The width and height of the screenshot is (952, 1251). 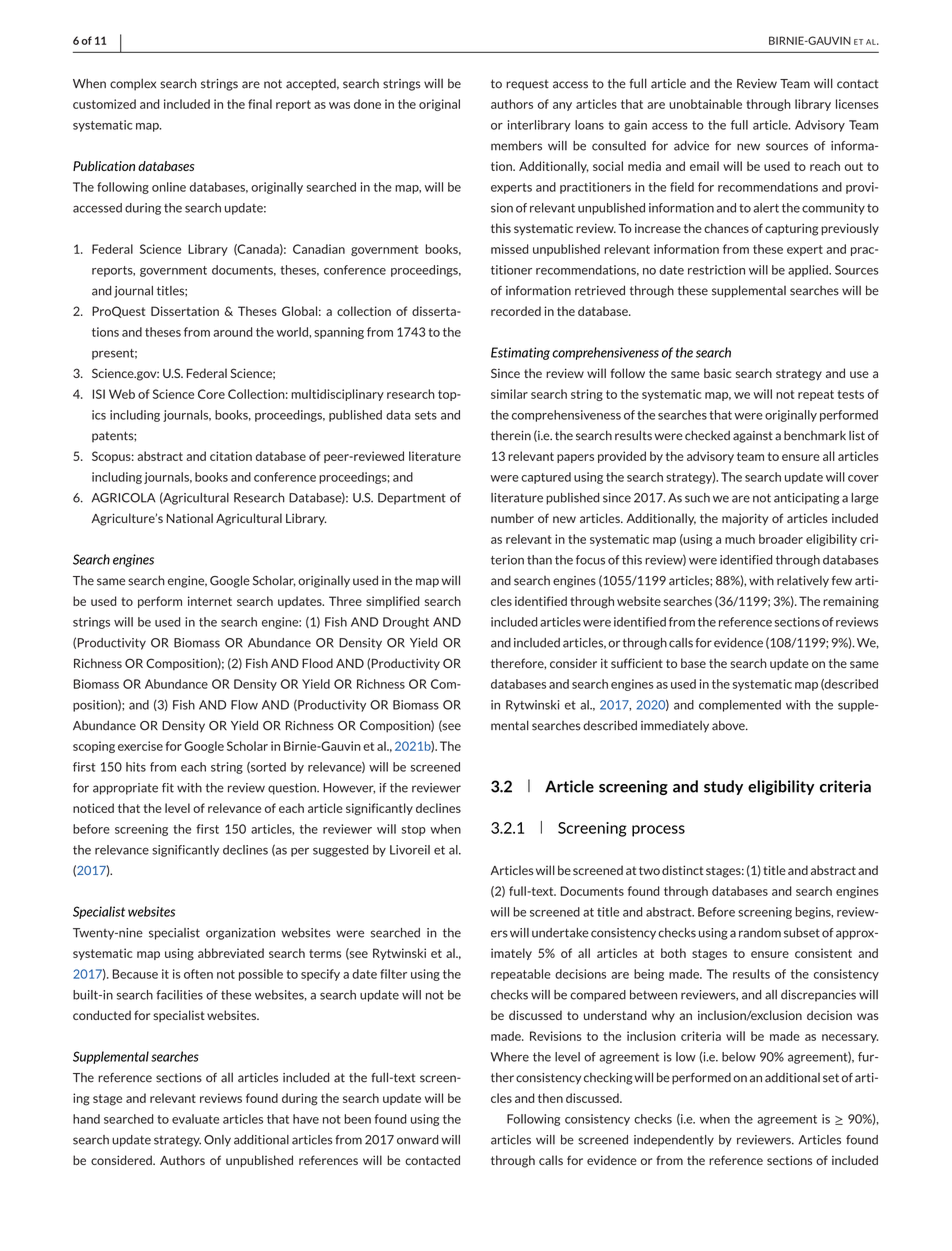 I want to click on Core, so click(x=211, y=394).
